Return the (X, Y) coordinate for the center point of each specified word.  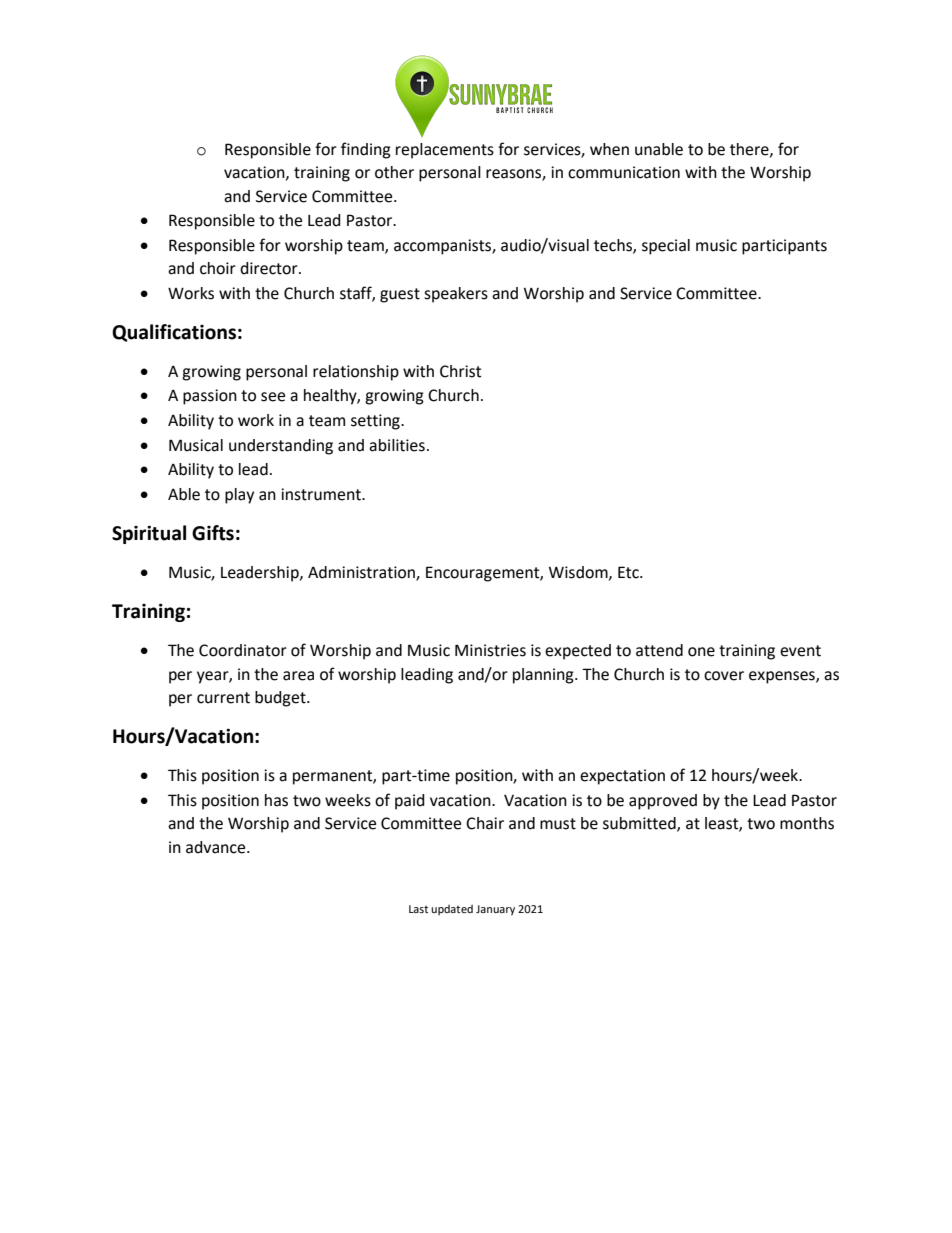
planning (544, 676)
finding (366, 150)
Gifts (213, 533)
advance (217, 847)
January (495, 910)
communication (624, 172)
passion (210, 397)
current (223, 698)
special (666, 247)
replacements (445, 151)
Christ (460, 371)
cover (724, 676)
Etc (629, 572)
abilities (397, 445)
